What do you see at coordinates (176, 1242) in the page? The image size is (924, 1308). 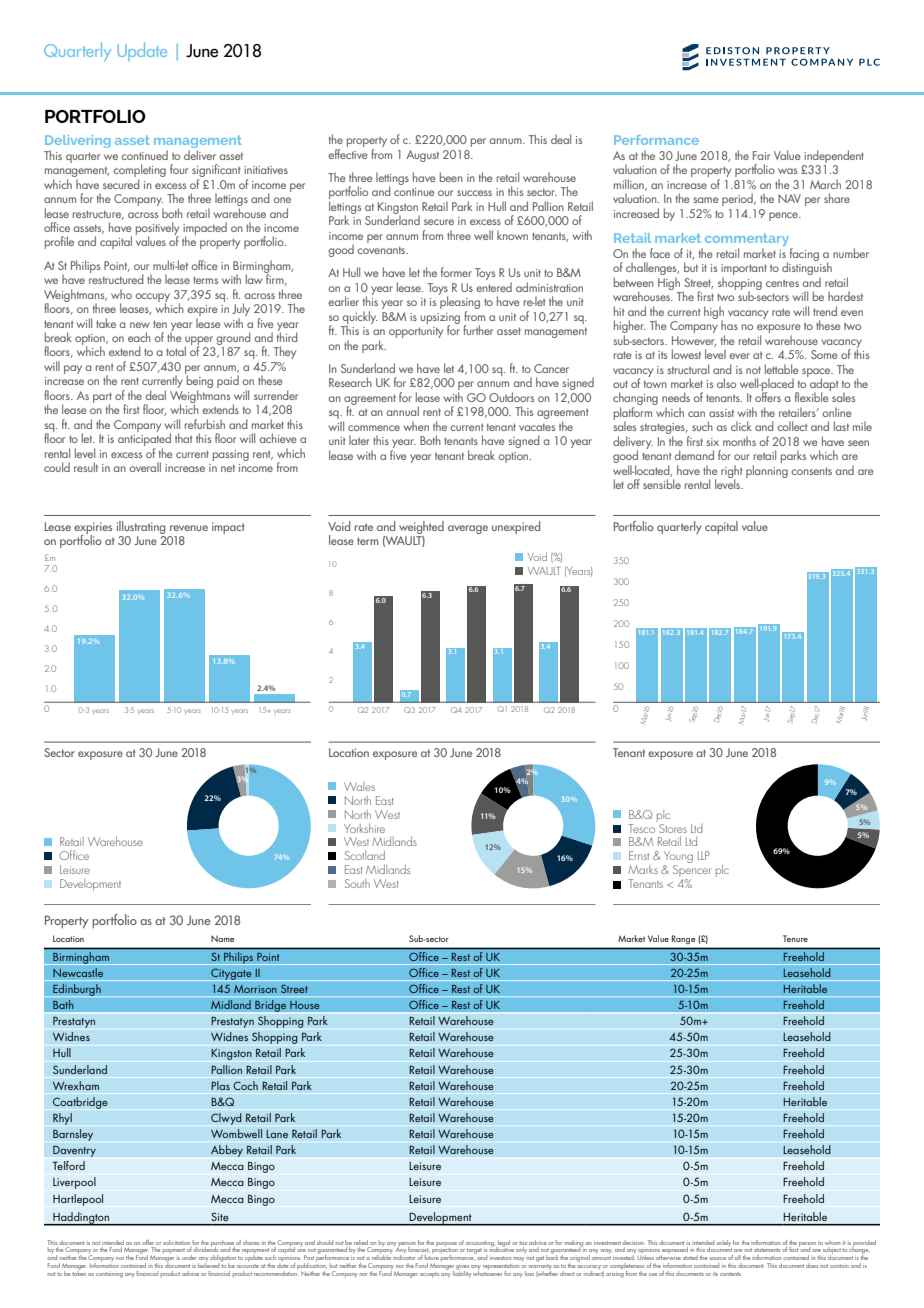 I see `solicitation` at bounding box center [176, 1242].
